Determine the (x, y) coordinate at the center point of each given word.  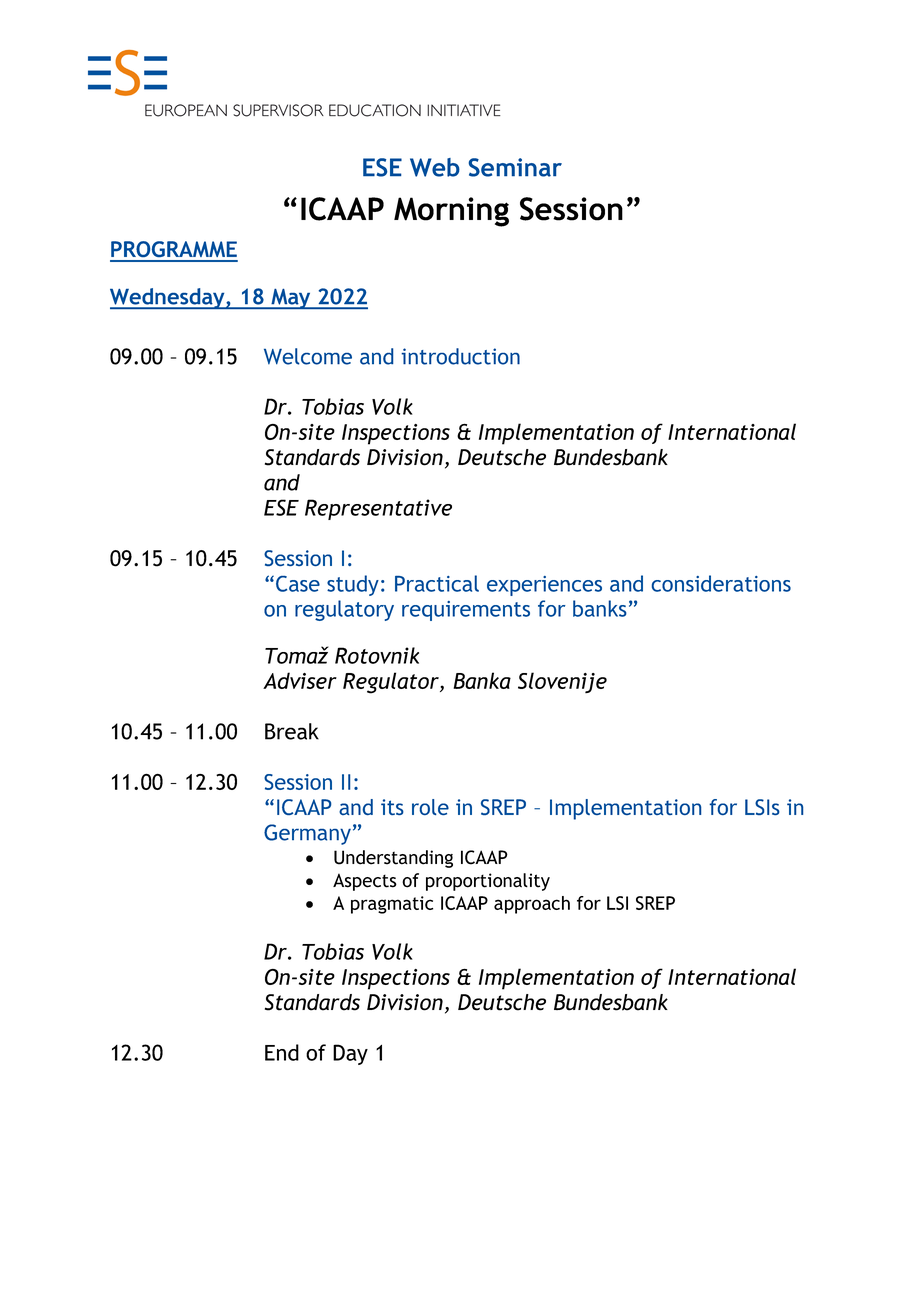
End (282, 1052)
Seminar (515, 167)
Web (435, 167)
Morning (451, 212)
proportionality (488, 882)
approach (532, 905)
